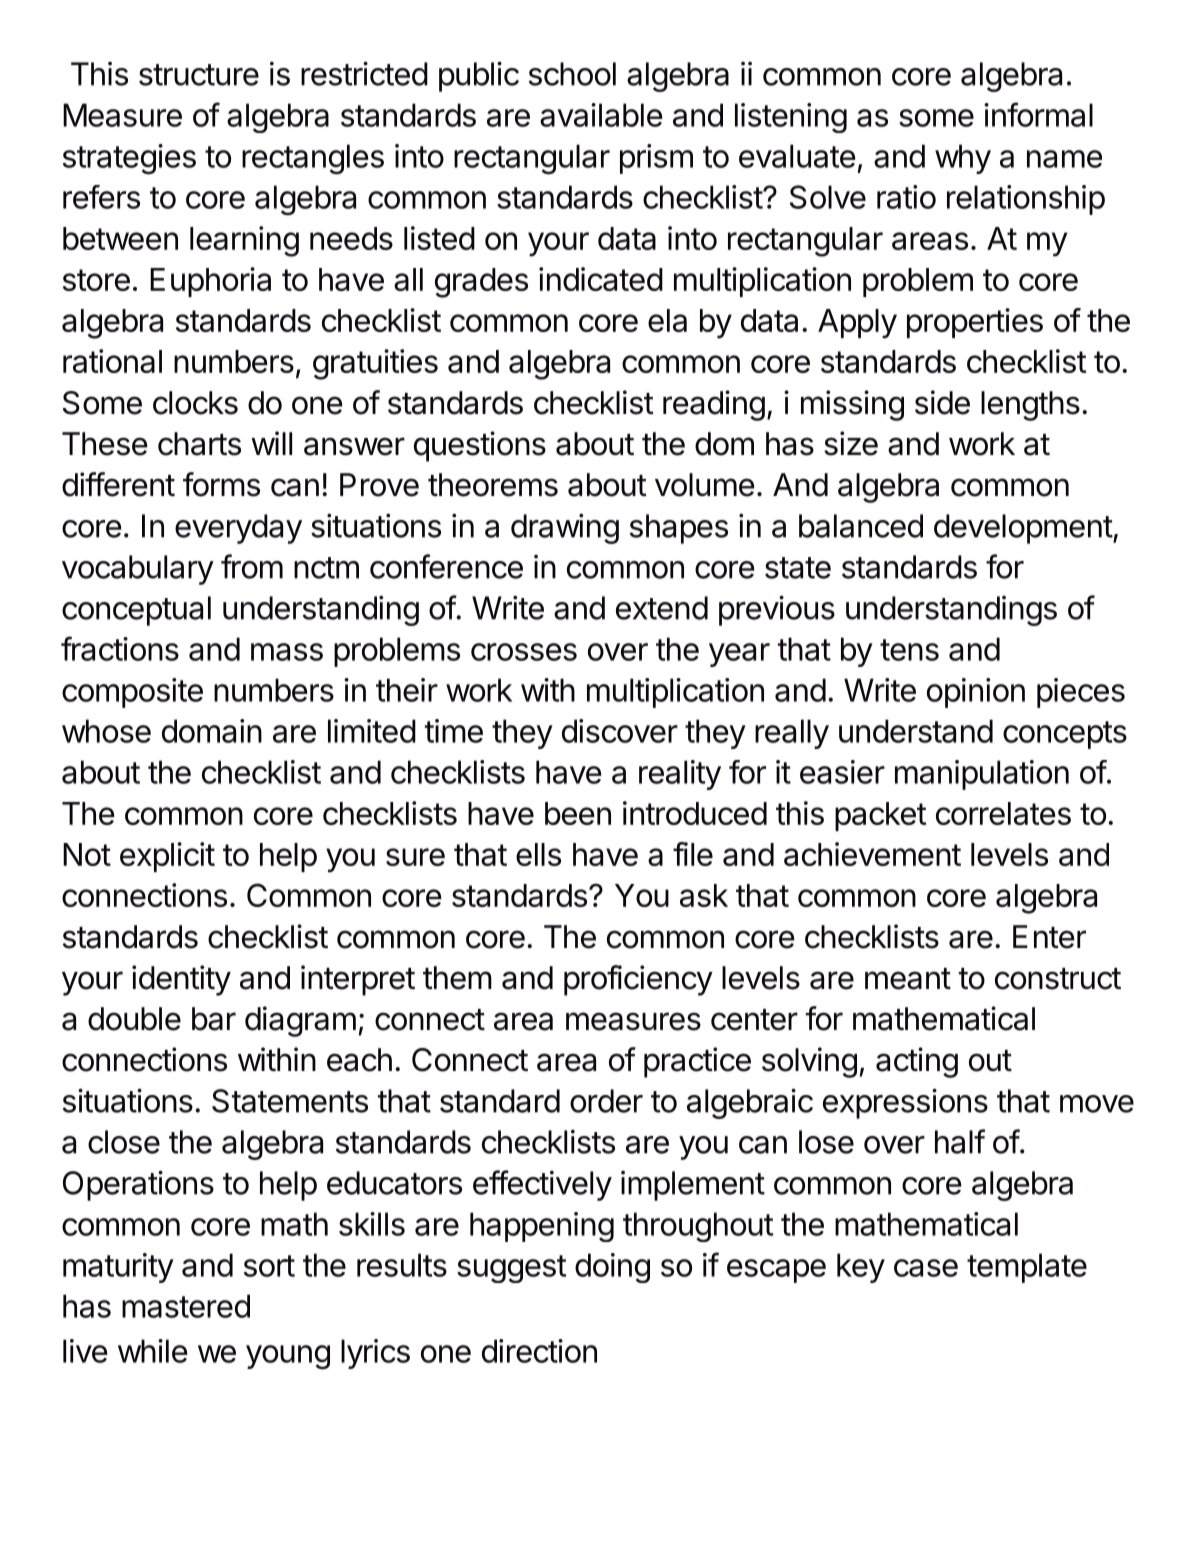 The width and height of the screenshot is (1197, 1549). Describe the element at coordinates (539, 1351) in the screenshot. I see `direction` at that location.
